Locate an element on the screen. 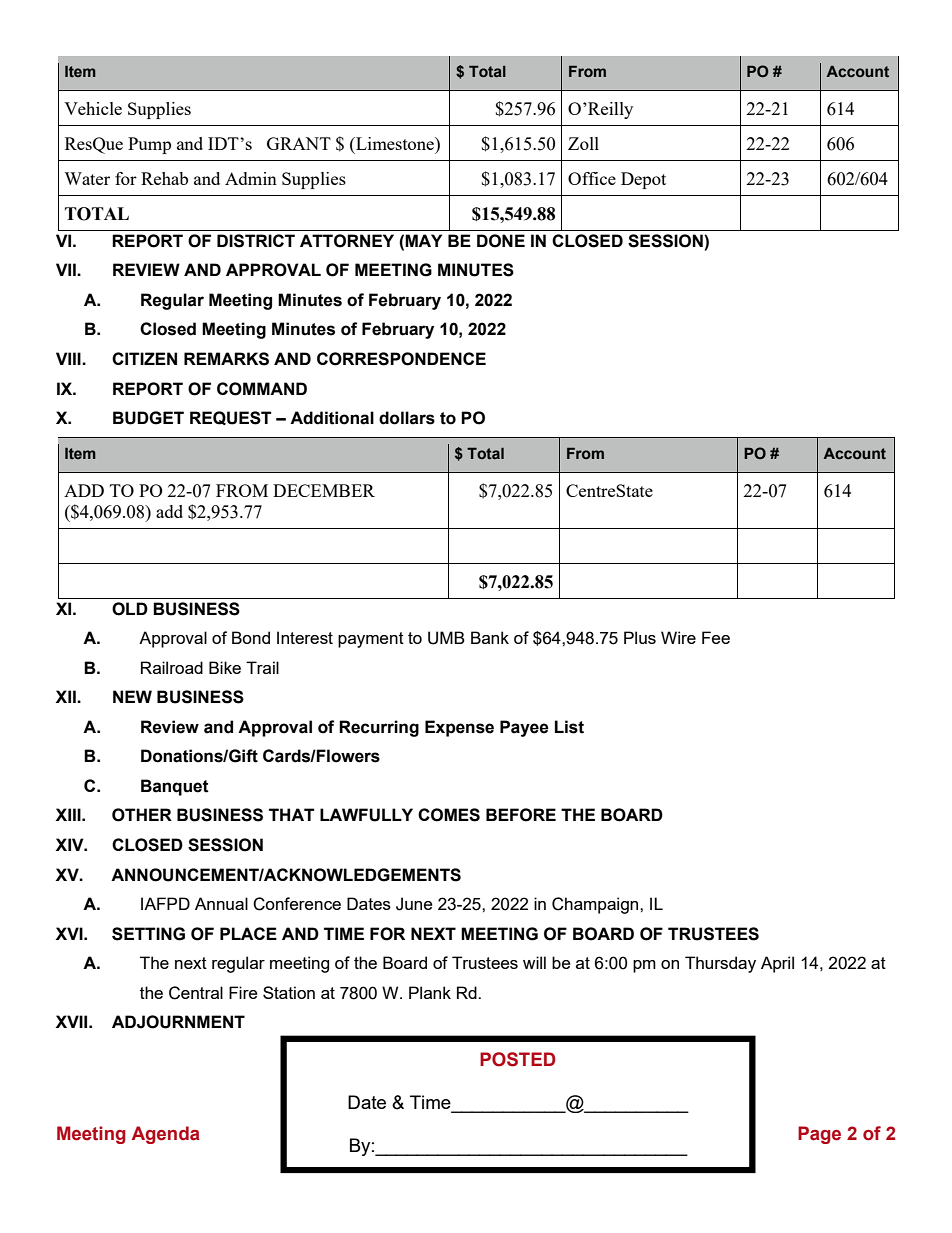 The width and height of the screenshot is (952, 1233). Agenda is located at coordinates (166, 1135).
